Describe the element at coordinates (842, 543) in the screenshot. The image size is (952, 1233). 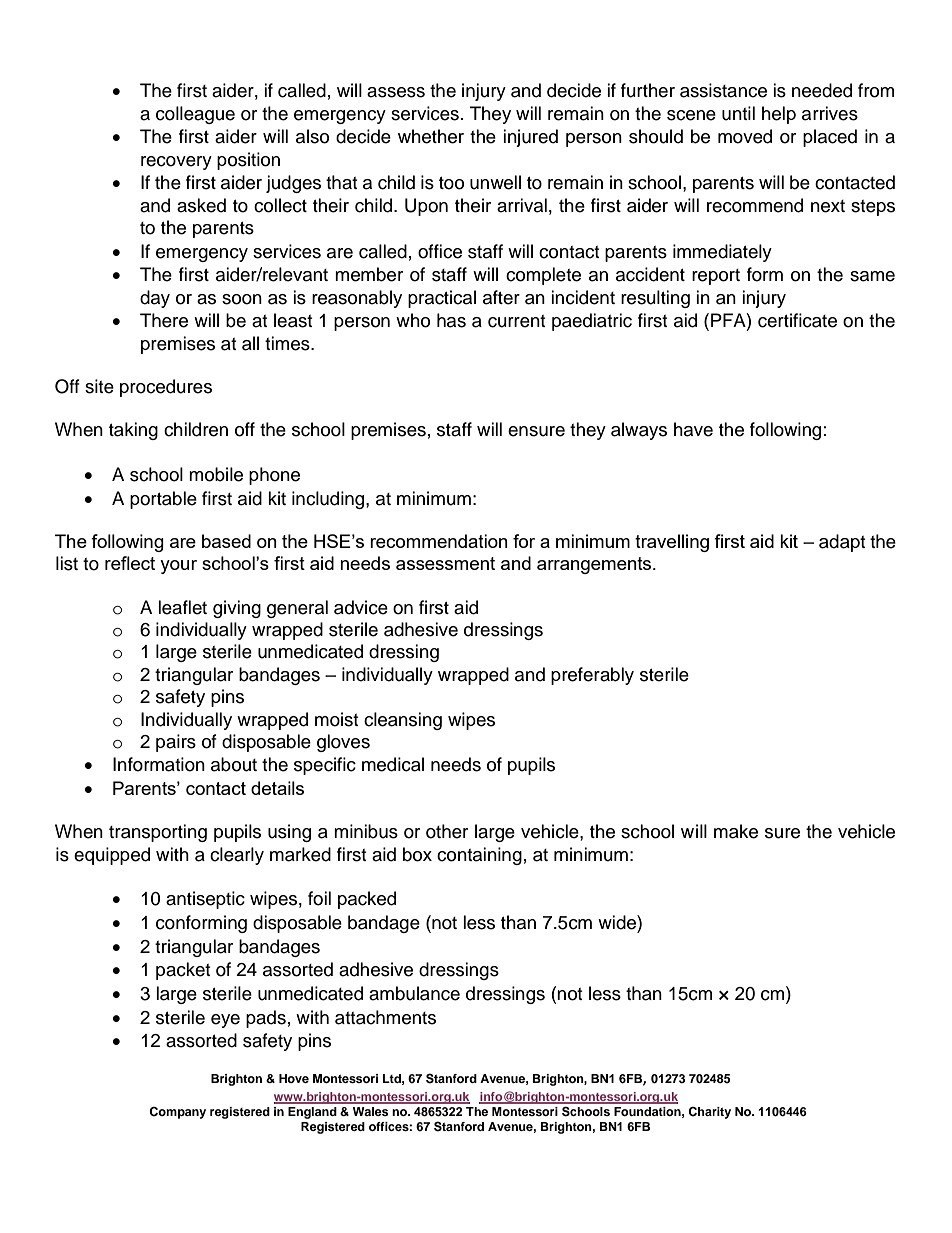
I see `adapt` at that location.
